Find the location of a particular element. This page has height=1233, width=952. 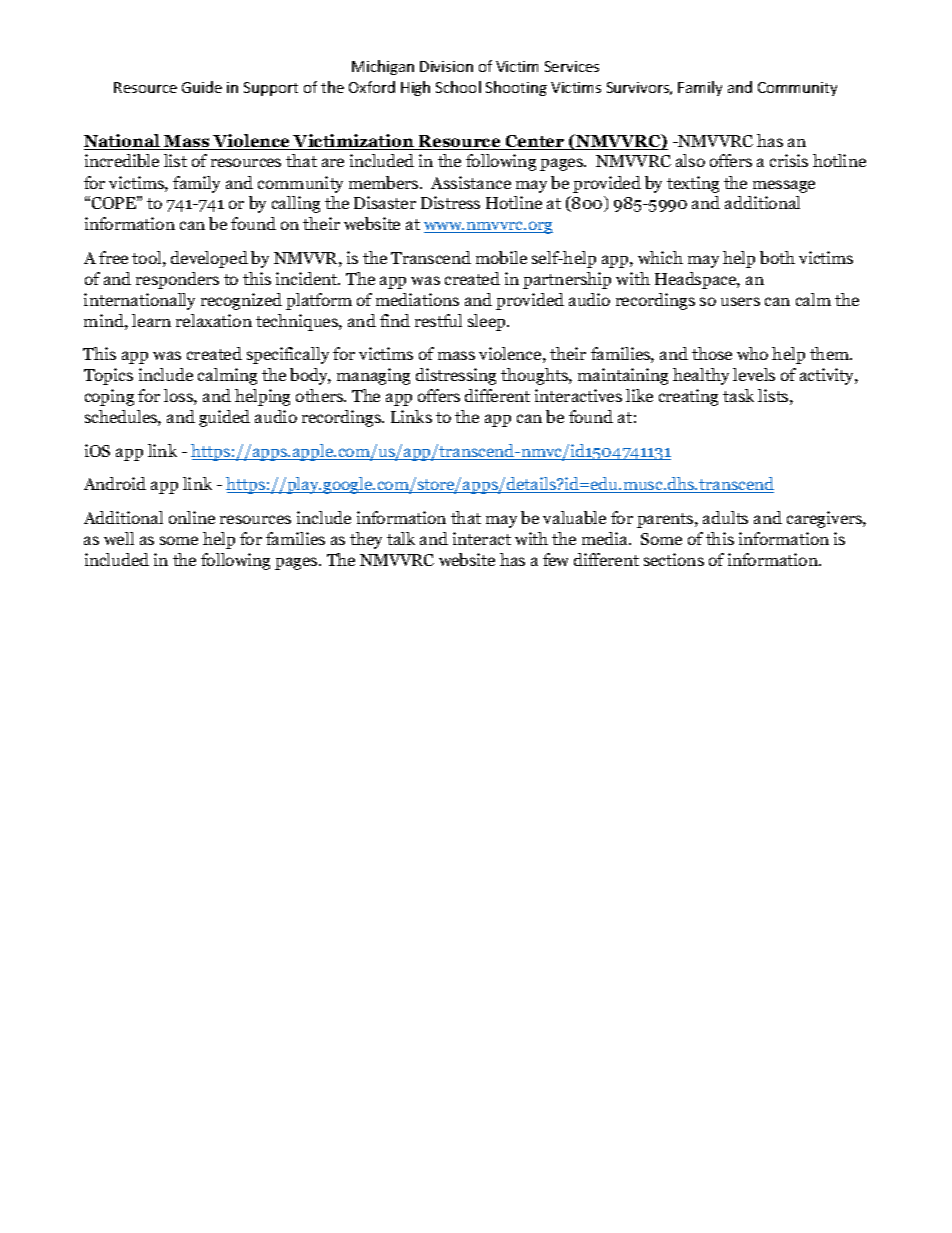

well is located at coordinates (119, 538).
